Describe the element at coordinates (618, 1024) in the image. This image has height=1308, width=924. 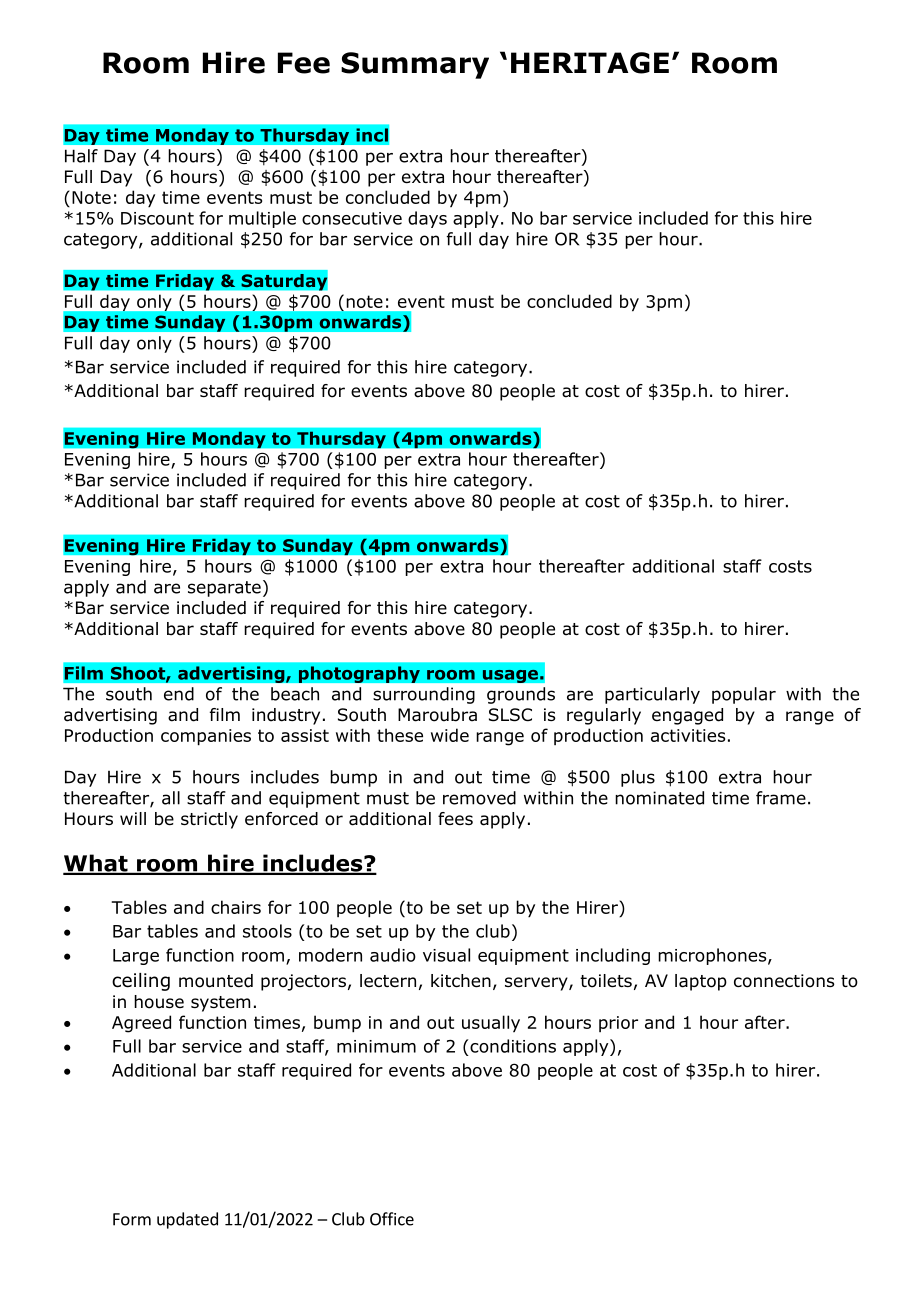
I see `prior` at that location.
